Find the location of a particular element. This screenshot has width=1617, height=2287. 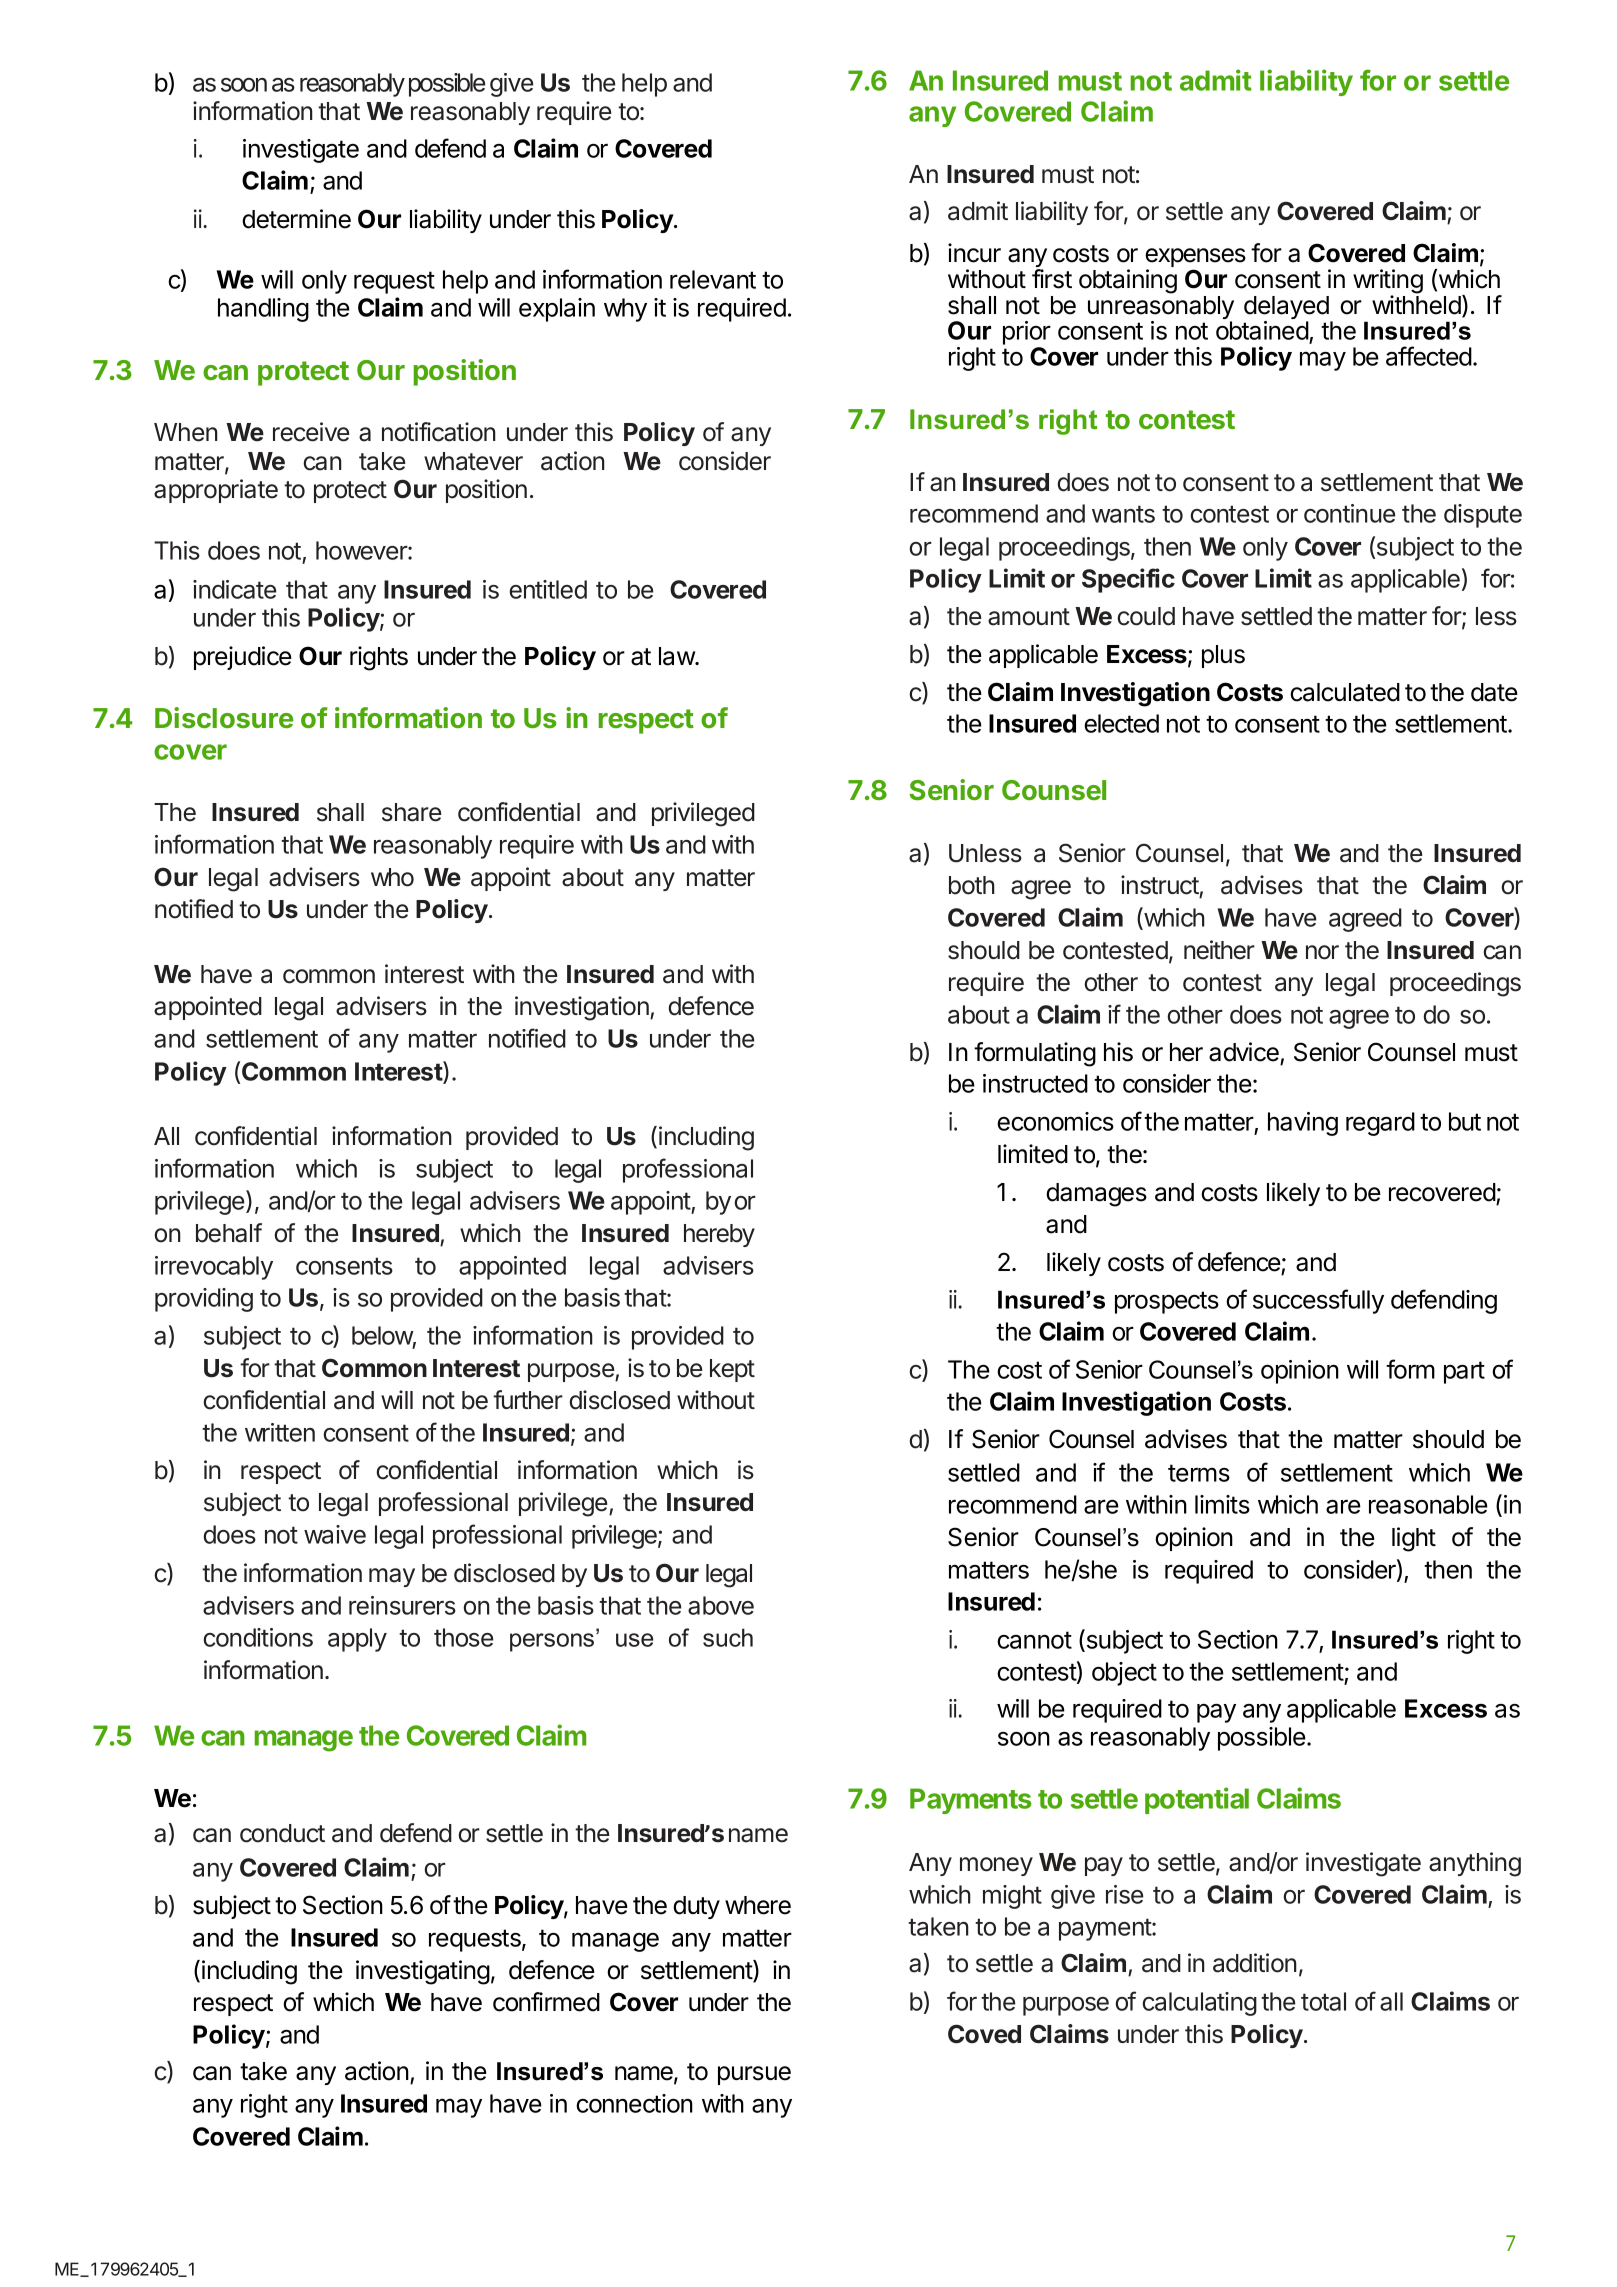

having is located at coordinates (1303, 1124).
